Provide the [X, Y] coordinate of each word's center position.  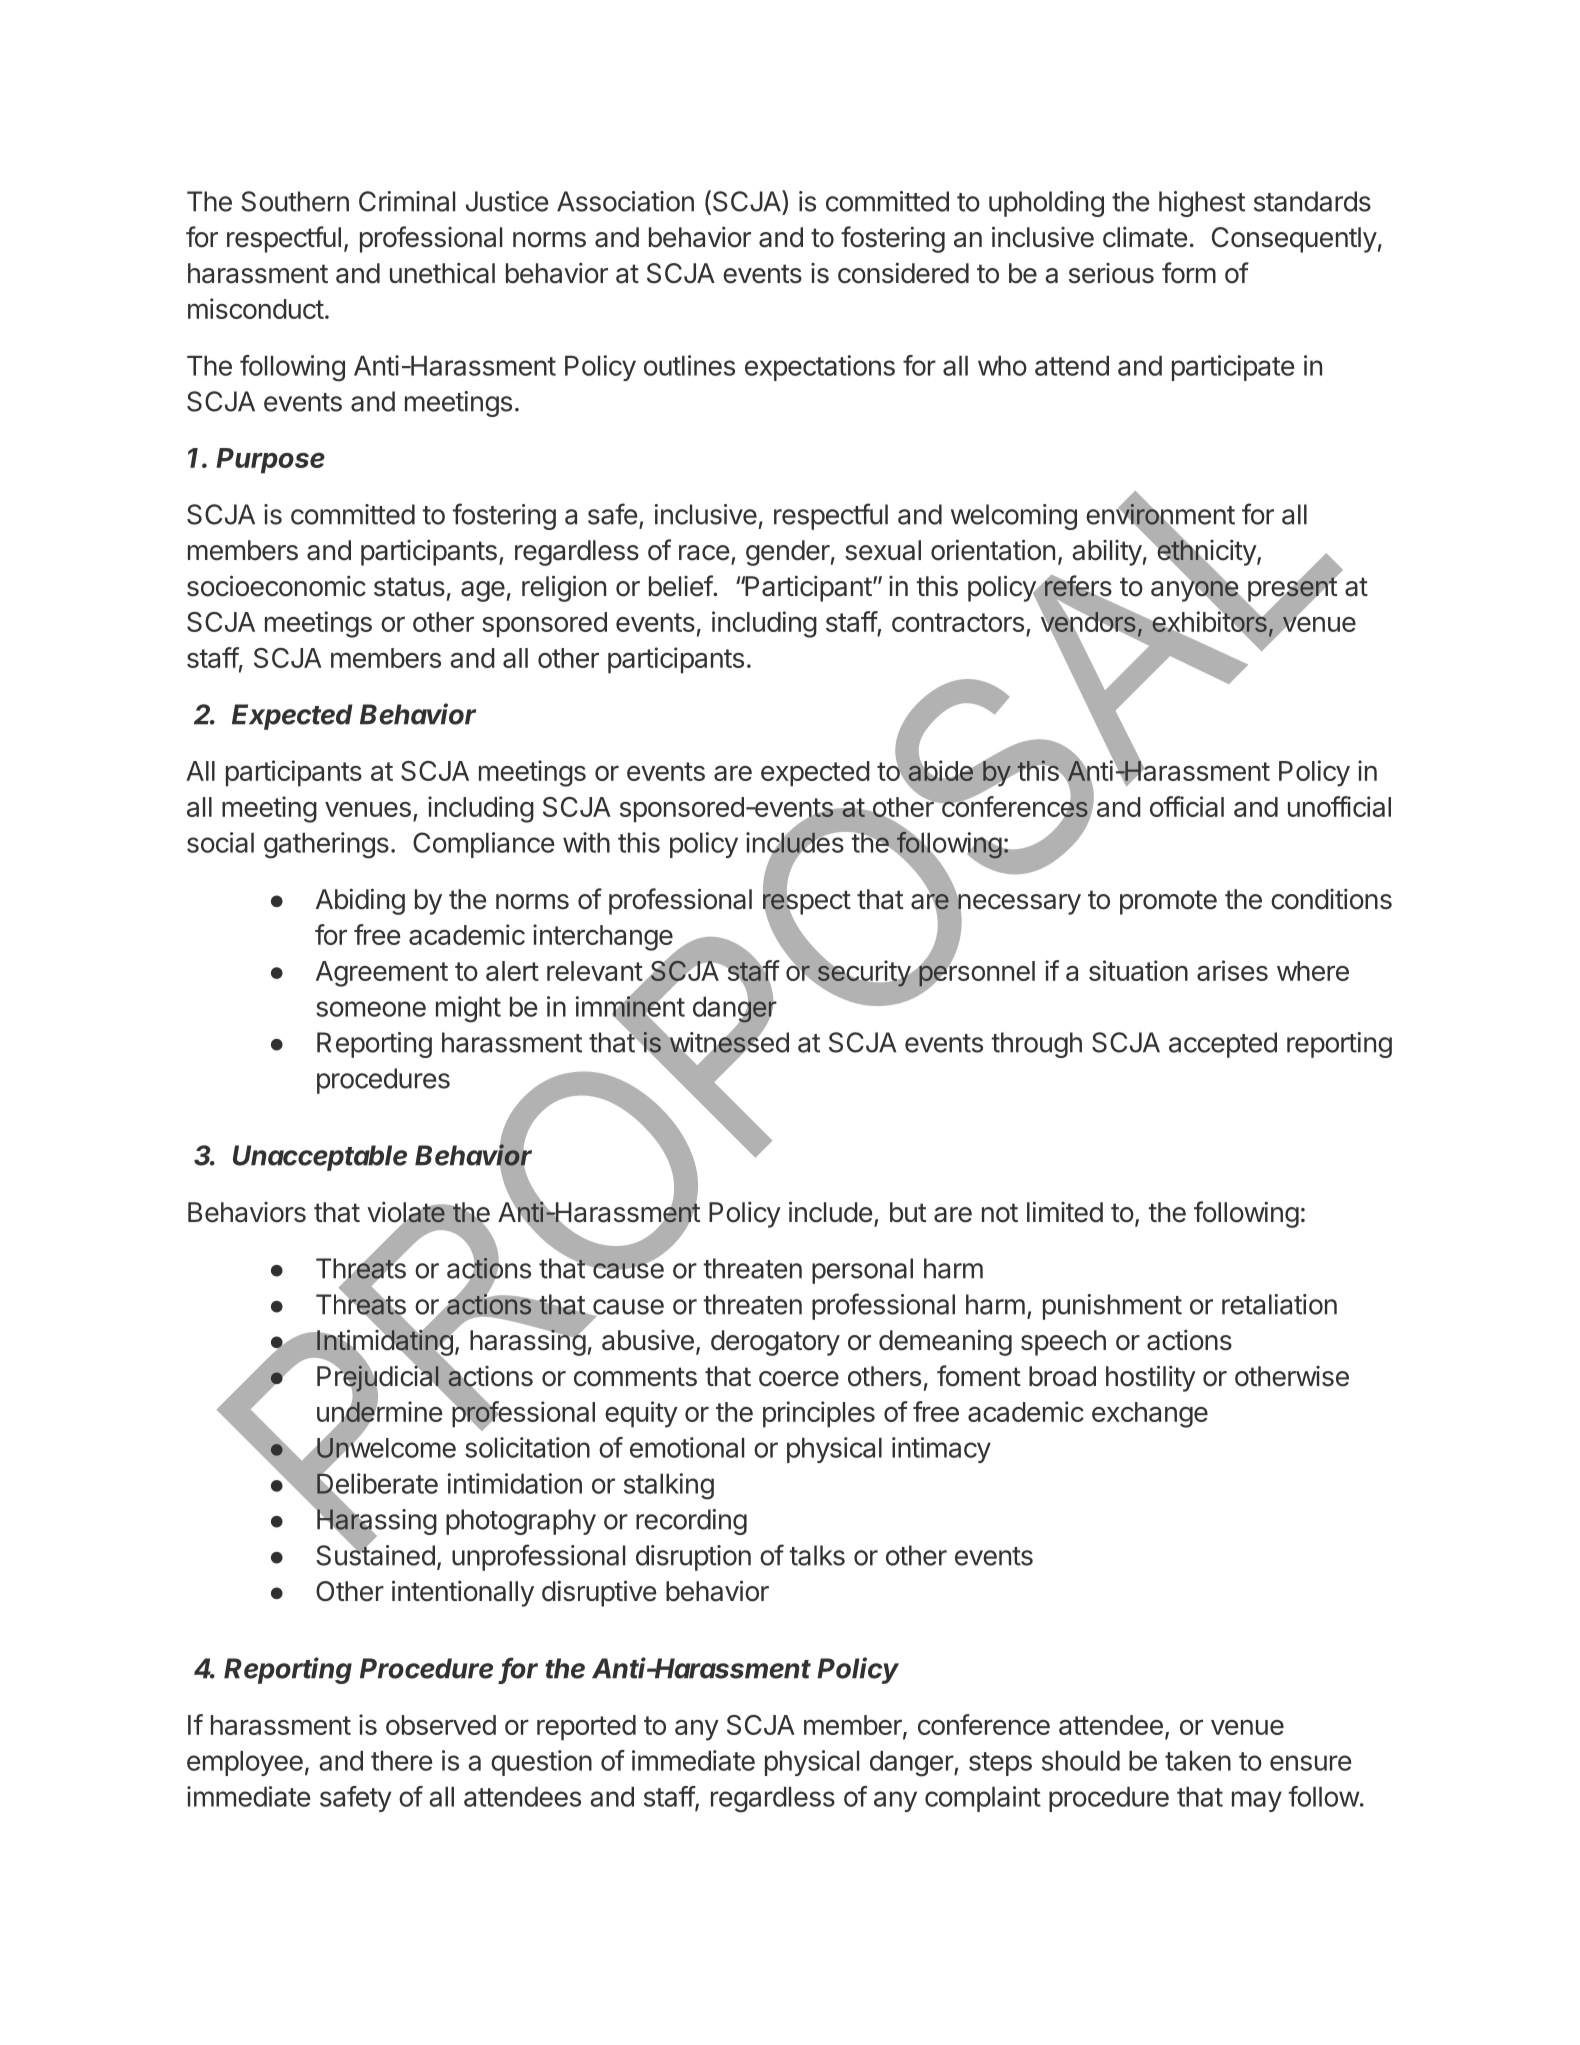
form [1189, 273]
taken [1198, 1761]
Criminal [407, 201]
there [401, 1761]
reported [586, 1728]
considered [903, 273]
